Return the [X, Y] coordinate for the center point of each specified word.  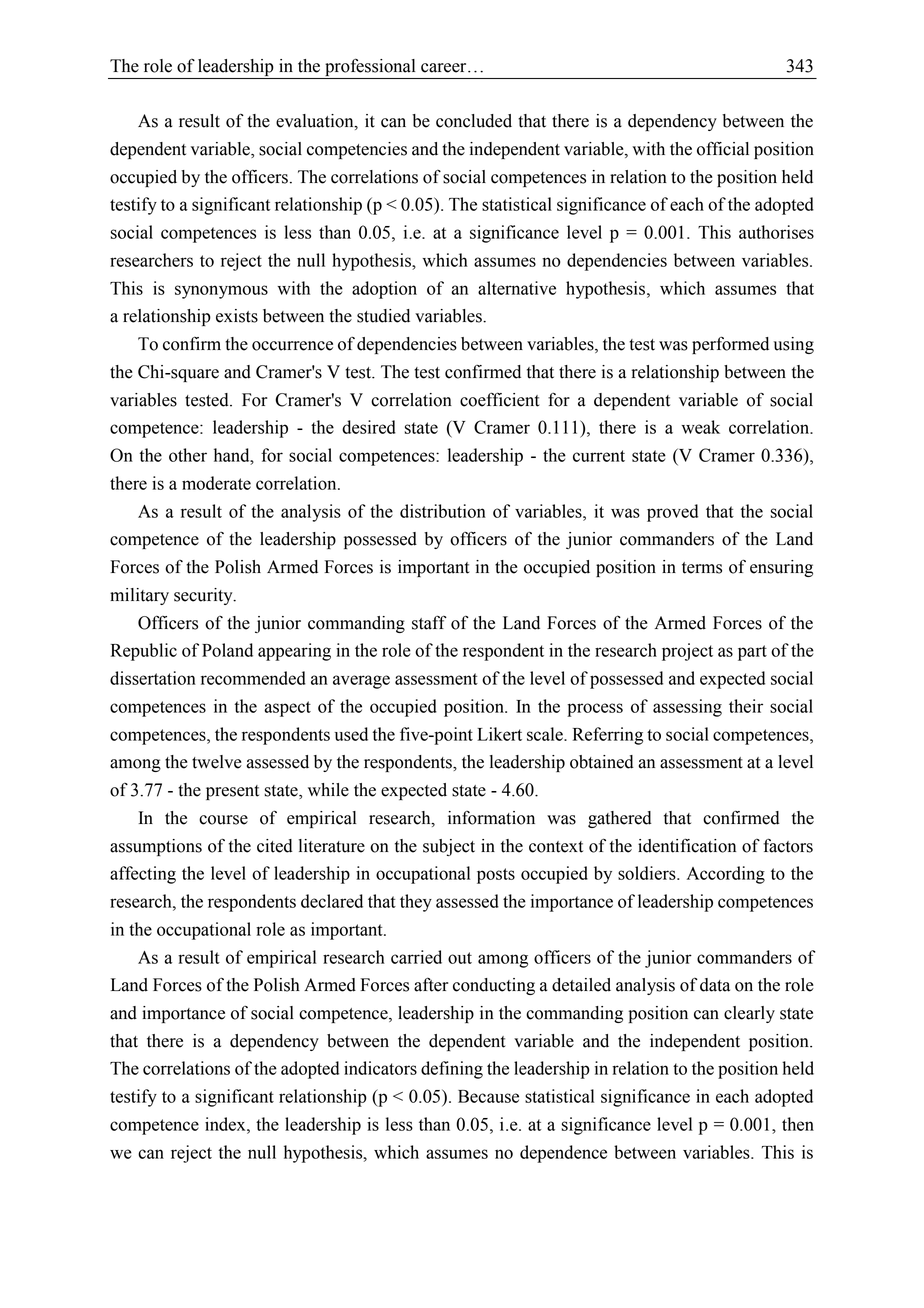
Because [488, 1096]
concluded [474, 121]
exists [237, 316]
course [223, 820]
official [723, 148]
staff [429, 622]
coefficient [500, 399]
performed [730, 345]
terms [702, 568]
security [204, 596]
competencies [357, 150]
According [726, 875]
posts [496, 876]
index [226, 1124]
